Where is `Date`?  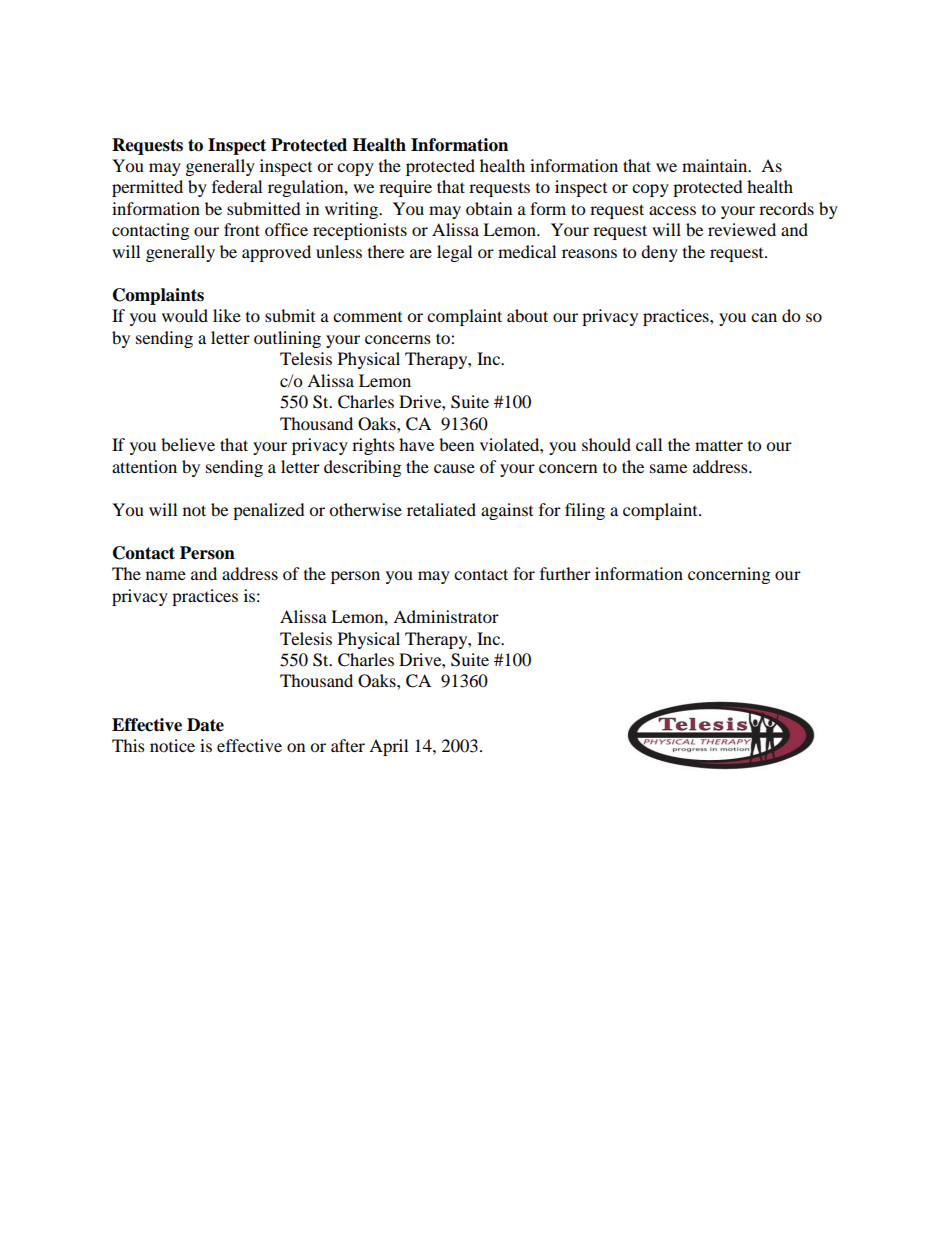 Date is located at coordinates (205, 725).
